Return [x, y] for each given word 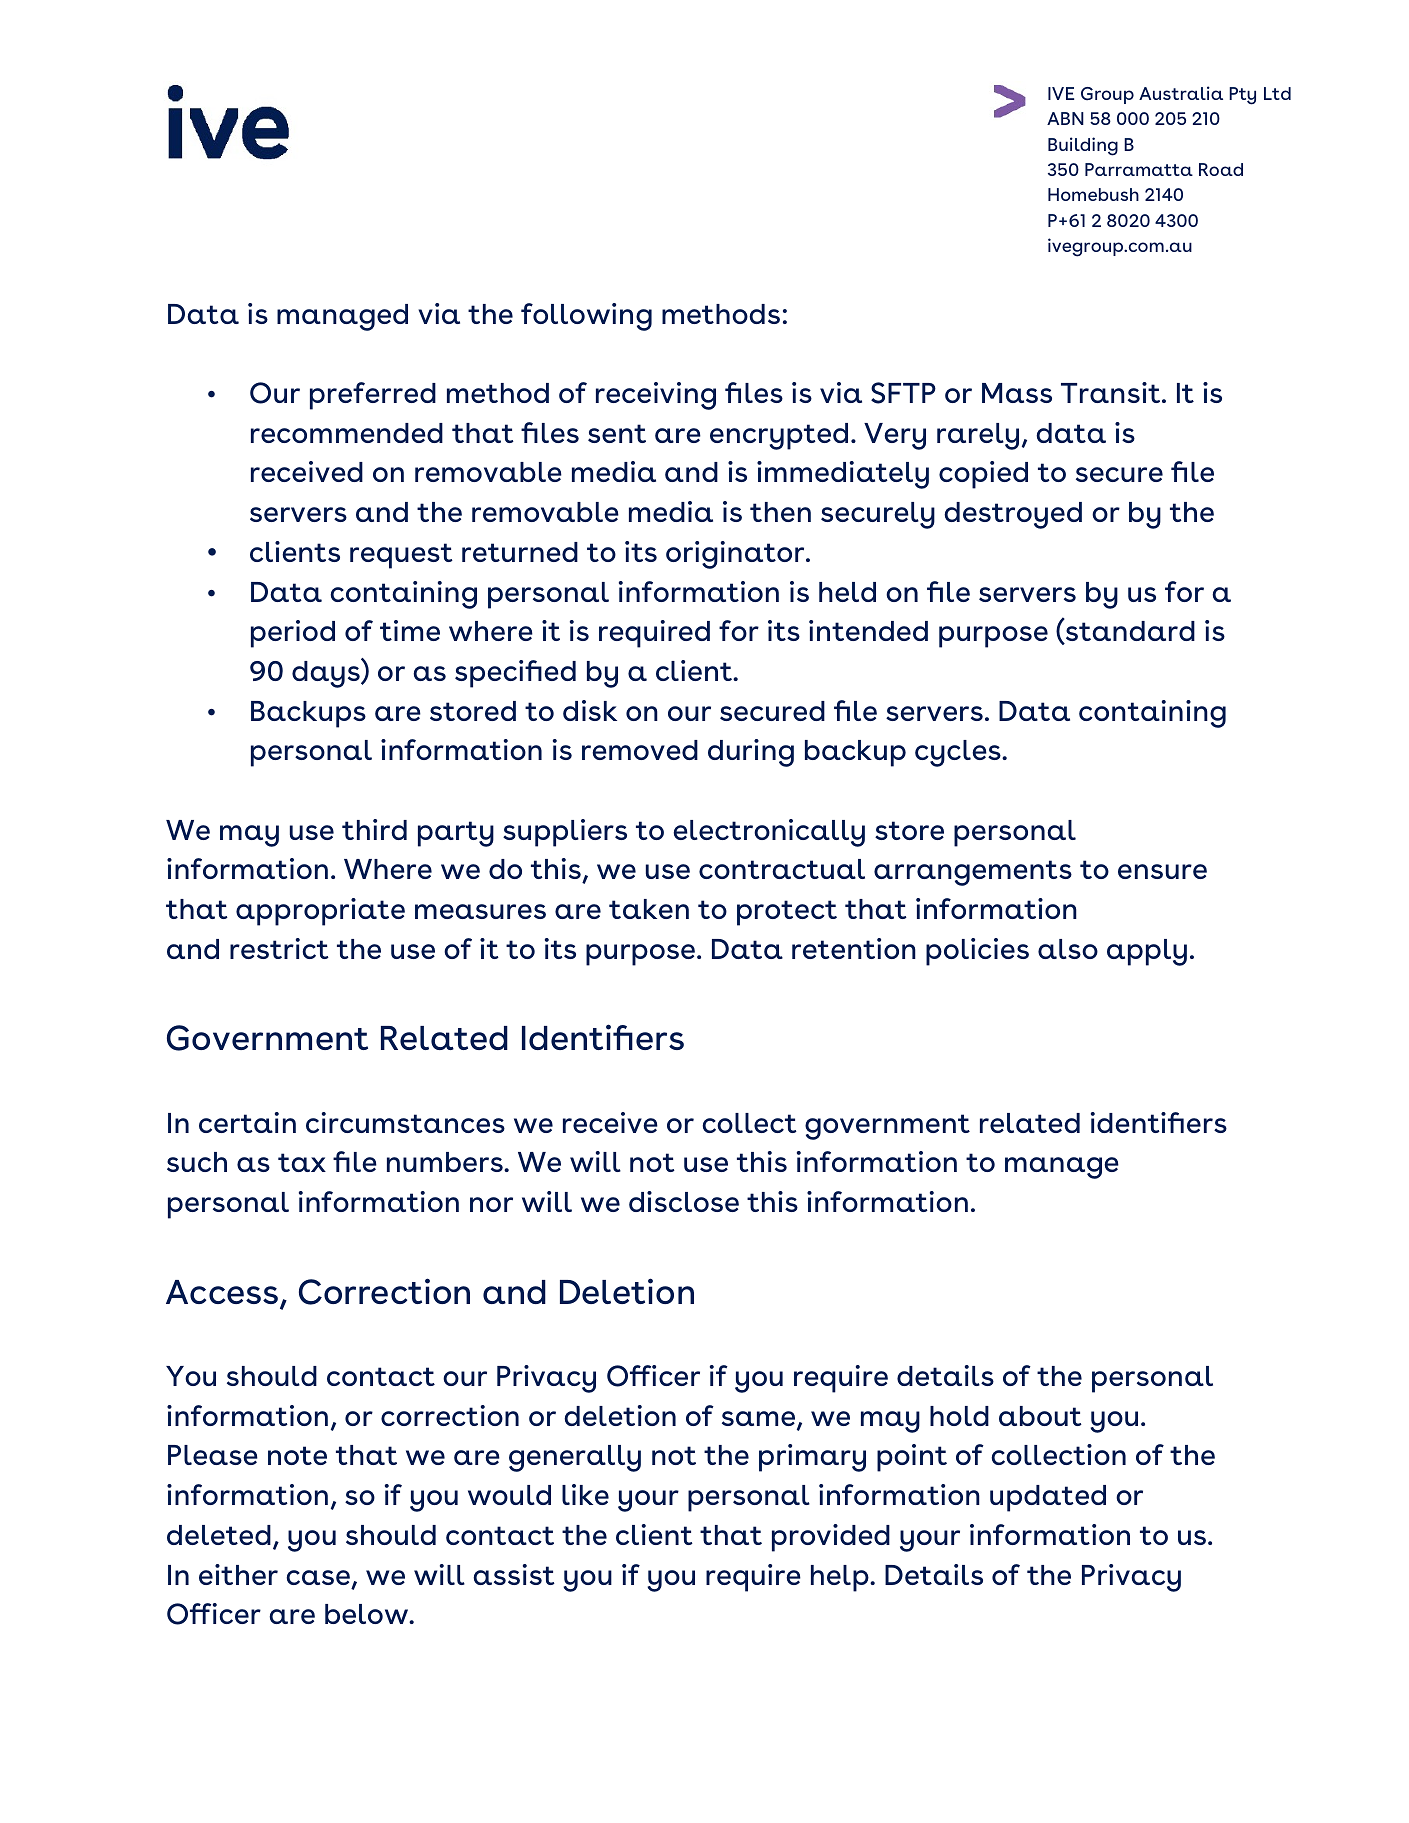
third [374, 829]
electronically [769, 833]
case [318, 1577]
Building [1083, 146]
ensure [1162, 871]
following [586, 317]
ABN [1065, 118]
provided [831, 1538]
